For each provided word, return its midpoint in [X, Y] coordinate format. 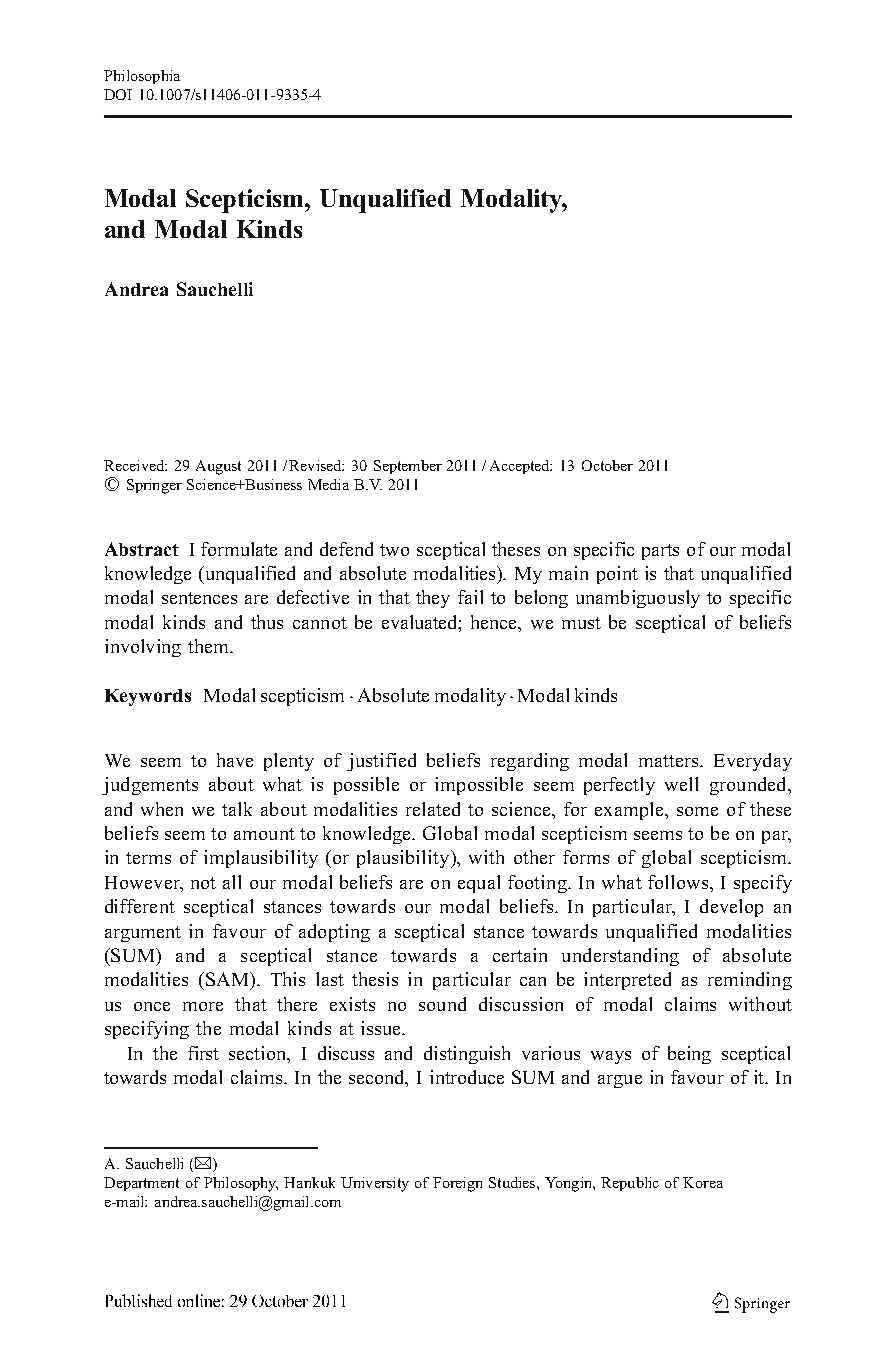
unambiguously [638, 599]
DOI [118, 94]
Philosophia [142, 77]
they [433, 599]
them [209, 646]
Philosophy [241, 1184]
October [607, 465]
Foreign [457, 1184]
